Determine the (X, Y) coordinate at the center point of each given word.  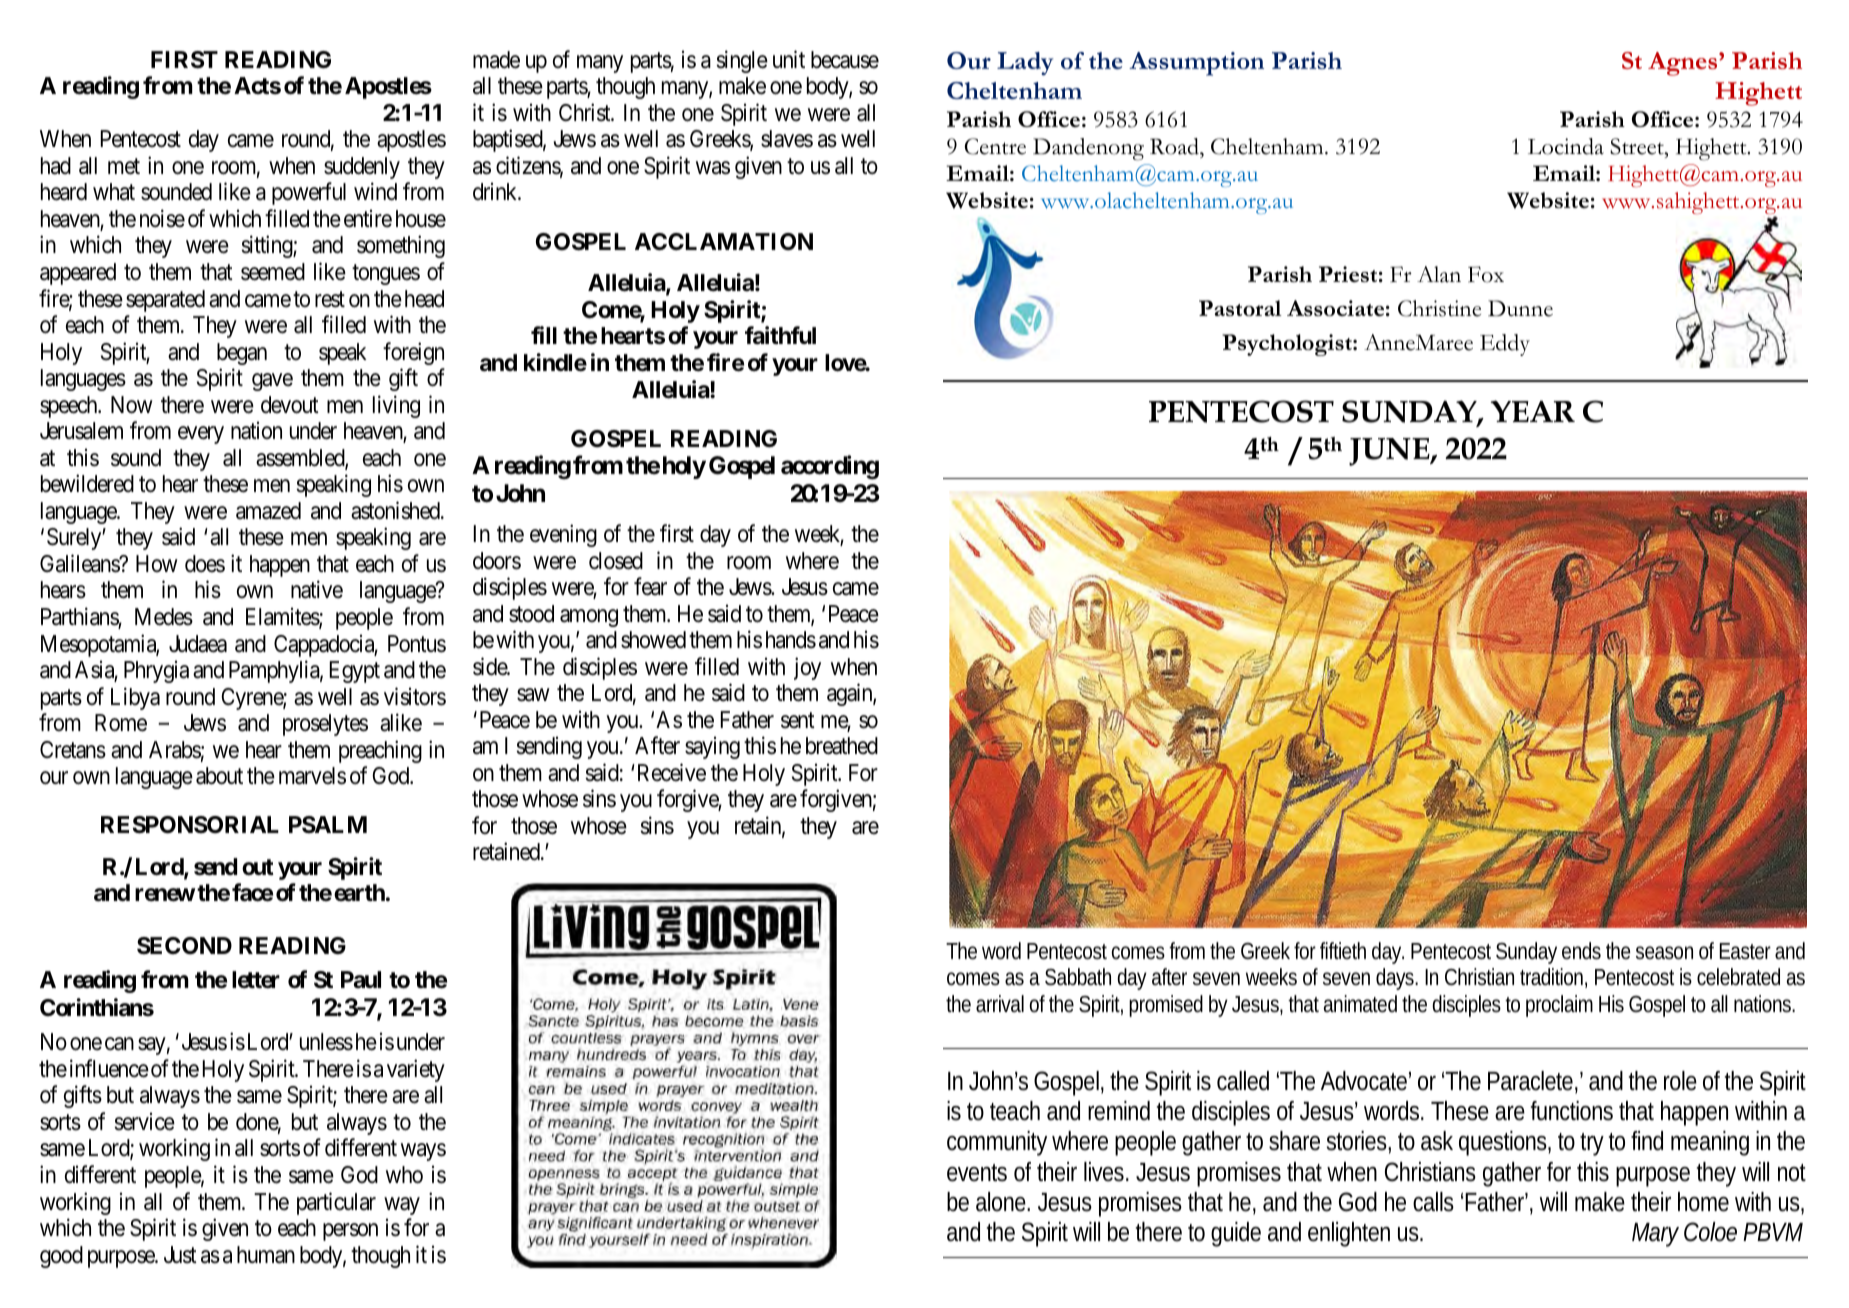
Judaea (198, 644)
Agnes (1684, 64)
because (845, 60)
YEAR (1533, 411)
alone (1003, 1202)
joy (807, 668)
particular (336, 1203)
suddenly (362, 168)
